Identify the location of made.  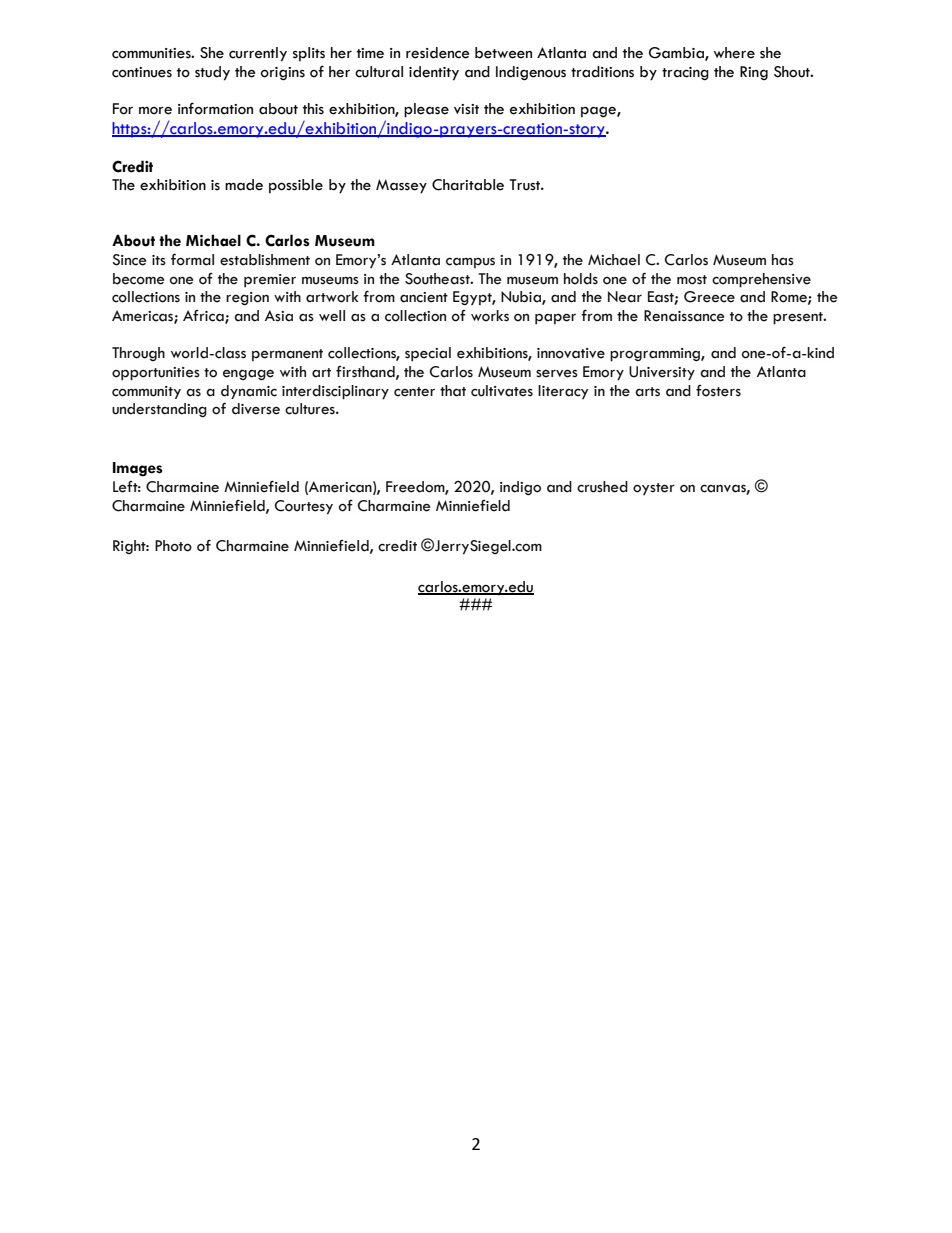
(244, 185).
